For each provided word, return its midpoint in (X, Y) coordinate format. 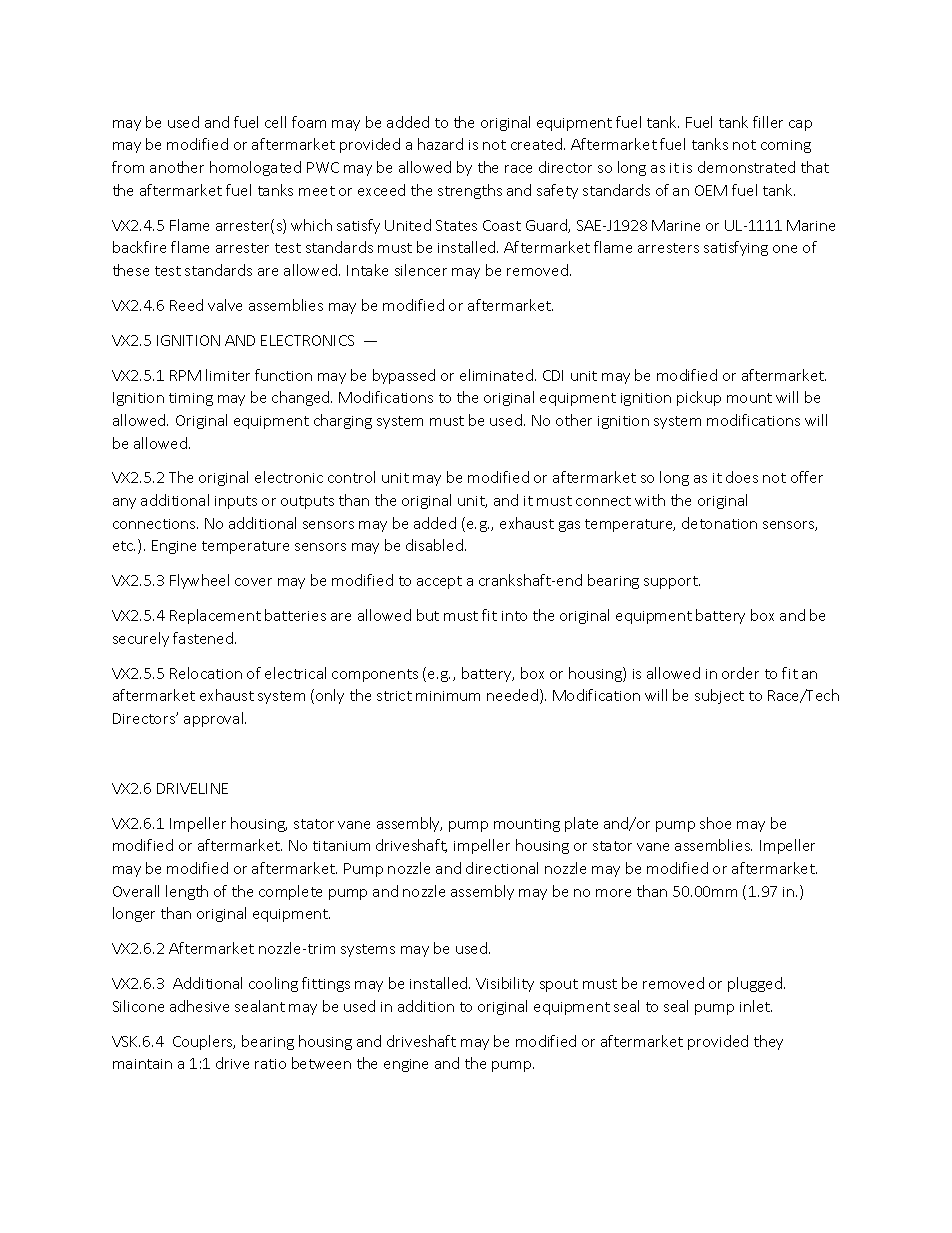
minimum (448, 696)
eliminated (496, 375)
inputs (236, 502)
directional (502, 868)
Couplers (204, 1042)
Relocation (206, 673)
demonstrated (746, 167)
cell (275, 122)
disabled (434, 545)
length (187, 892)
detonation (719, 523)
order (740, 673)
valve (225, 305)
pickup (699, 398)
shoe (715, 823)
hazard (440, 144)
